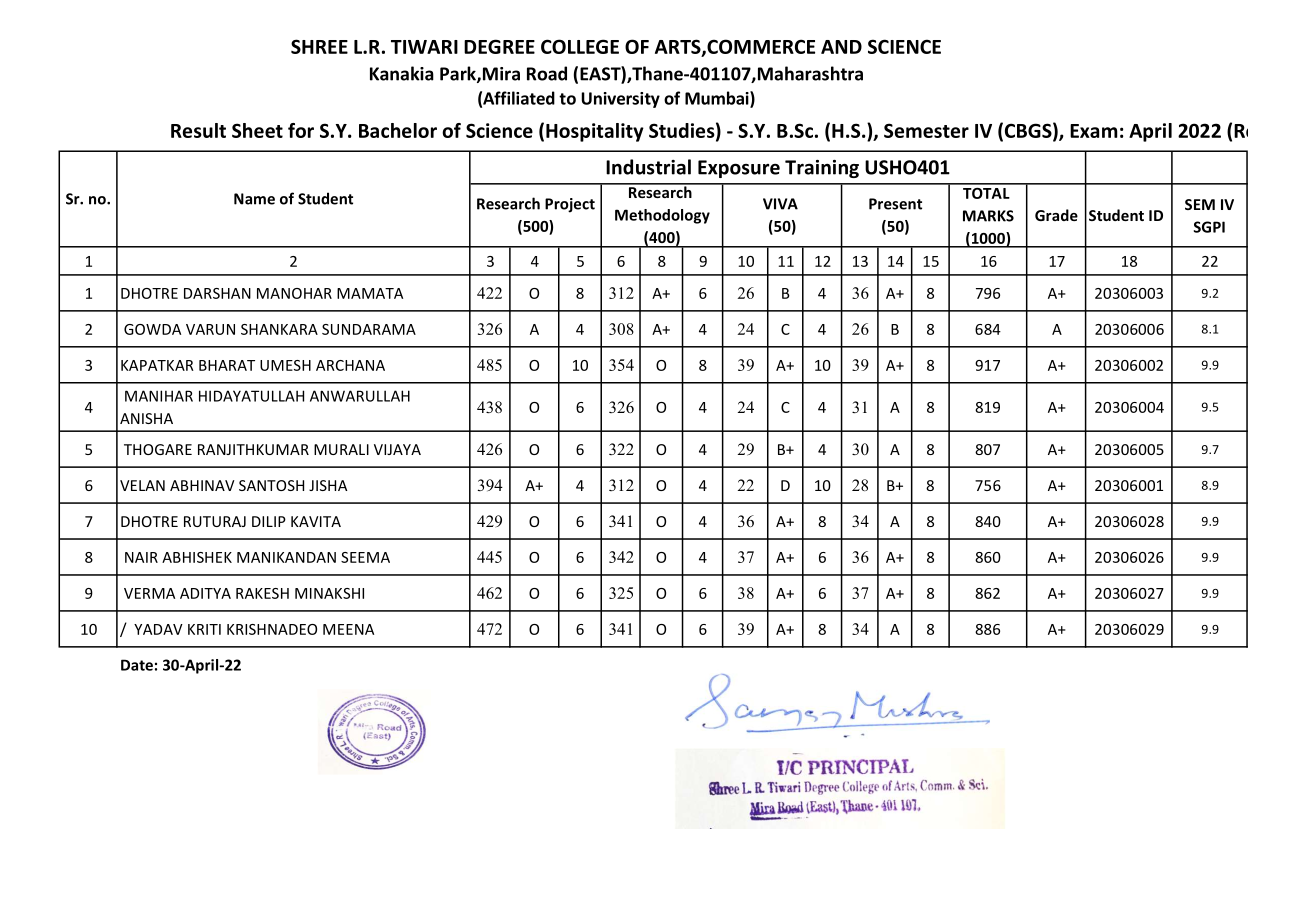  What do you see at coordinates (580, 46) in the screenshot?
I see `COLLEGE` at bounding box center [580, 46].
